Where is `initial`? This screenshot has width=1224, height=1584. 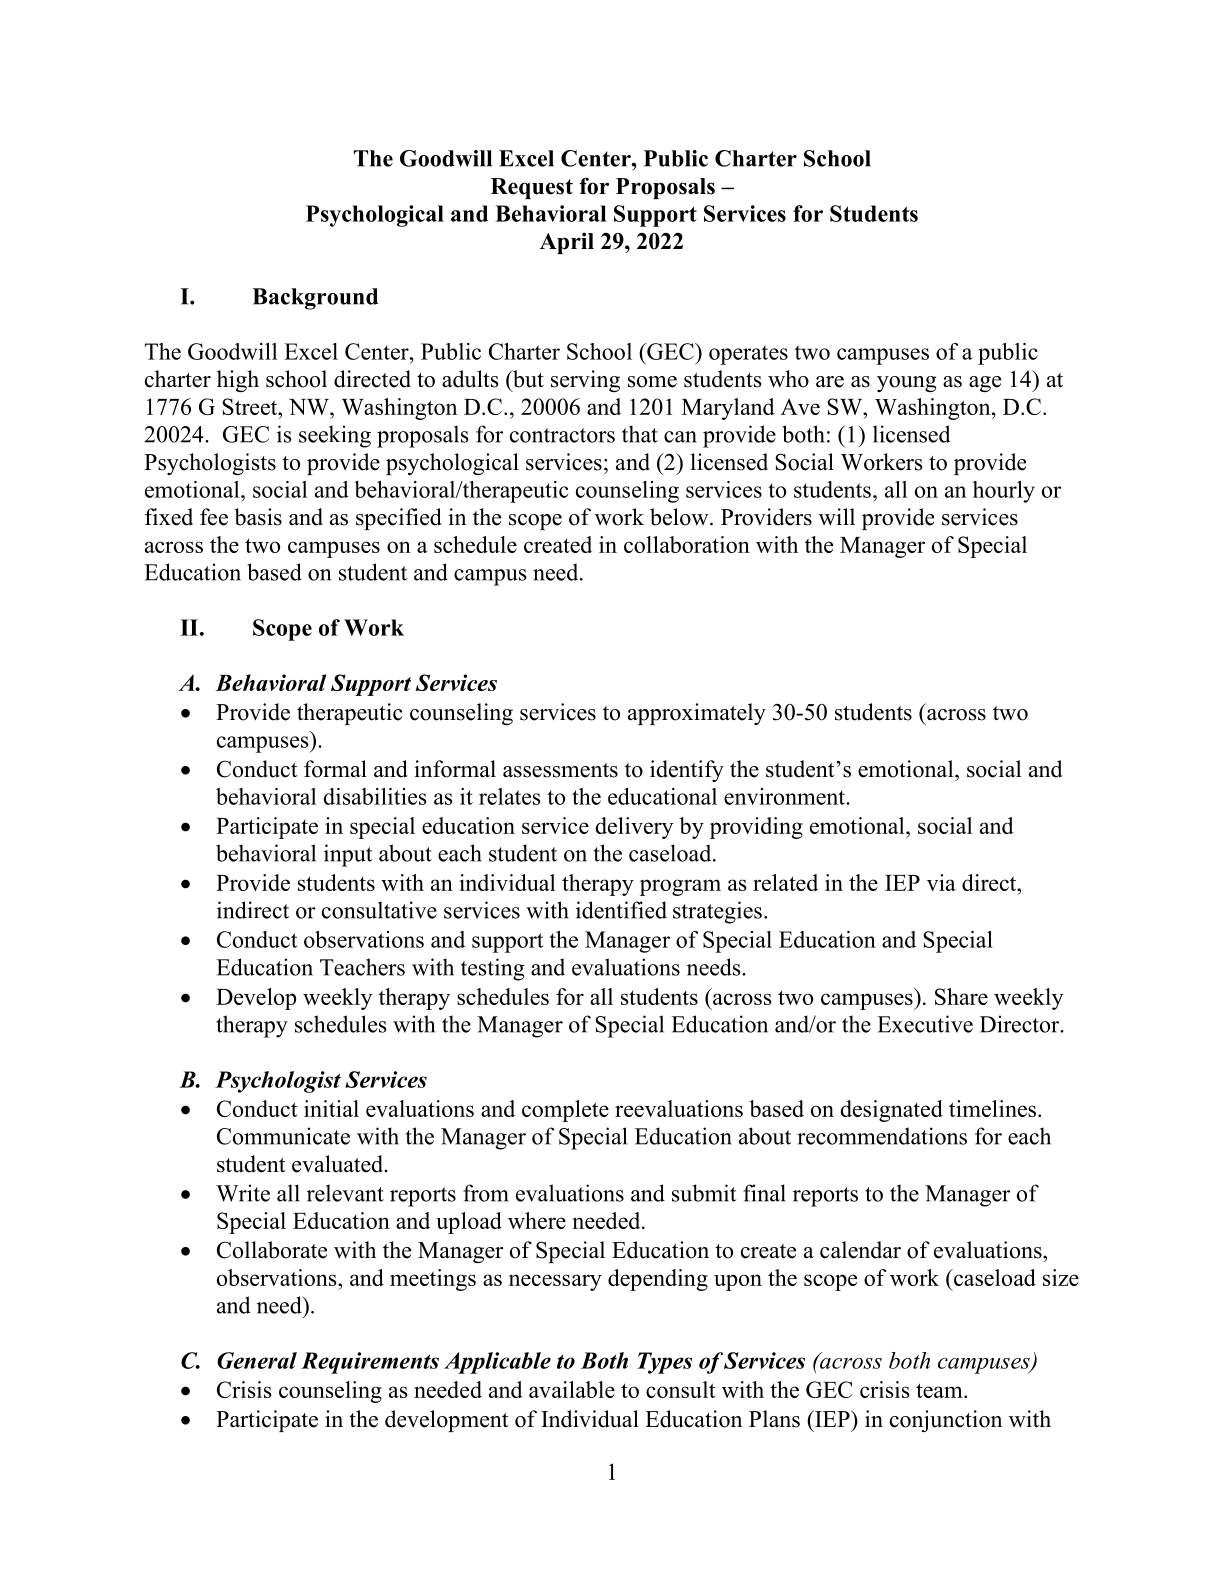
initial is located at coordinates (331, 1108).
